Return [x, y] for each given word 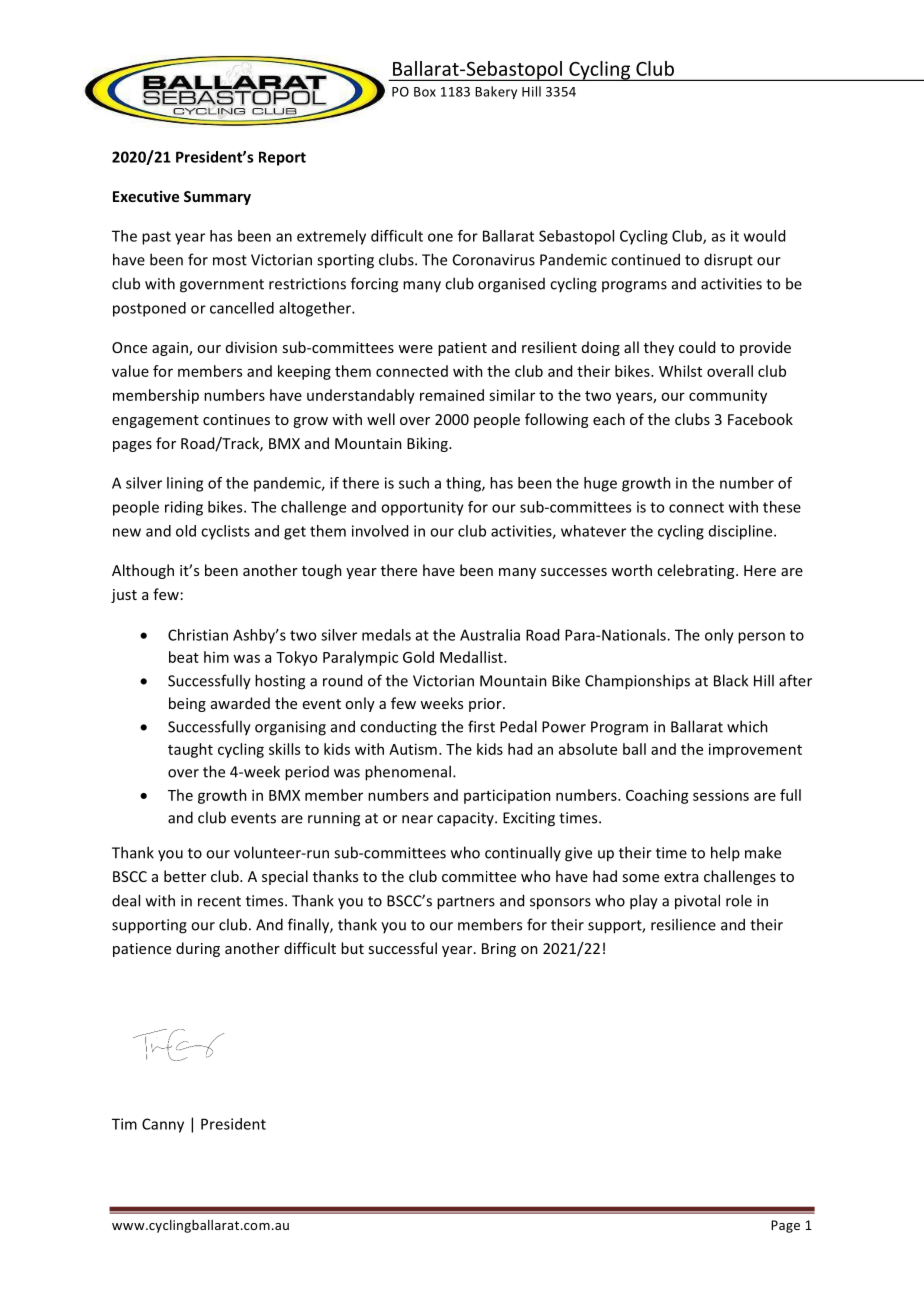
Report [282, 158]
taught [190, 750]
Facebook [760, 419]
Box [425, 92]
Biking [428, 444]
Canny [163, 1125]
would [764, 236]
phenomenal [408, 773]
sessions [721, 795]
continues [236, 419]
